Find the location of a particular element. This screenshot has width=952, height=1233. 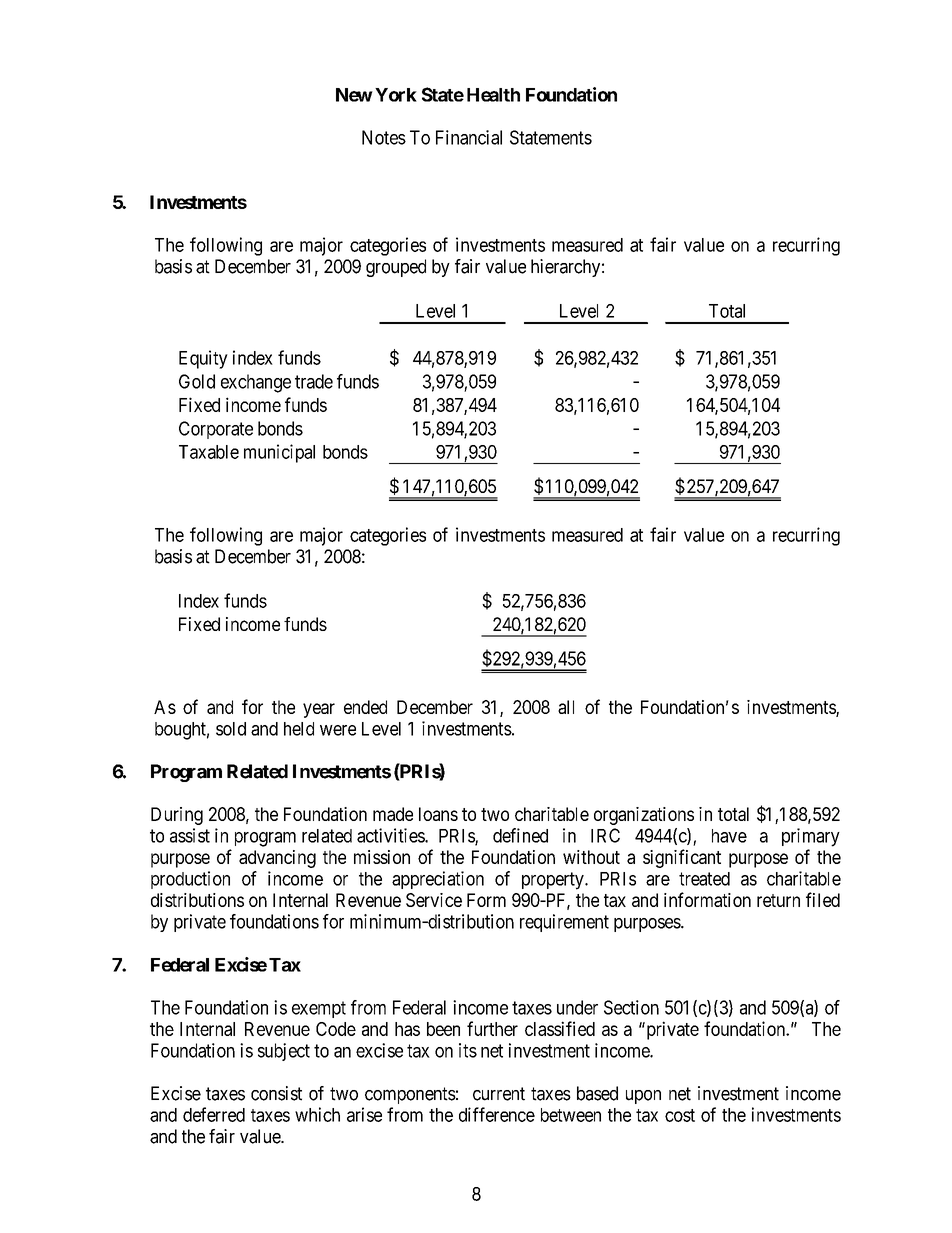

advancing is located at coordinates (277, 859).
